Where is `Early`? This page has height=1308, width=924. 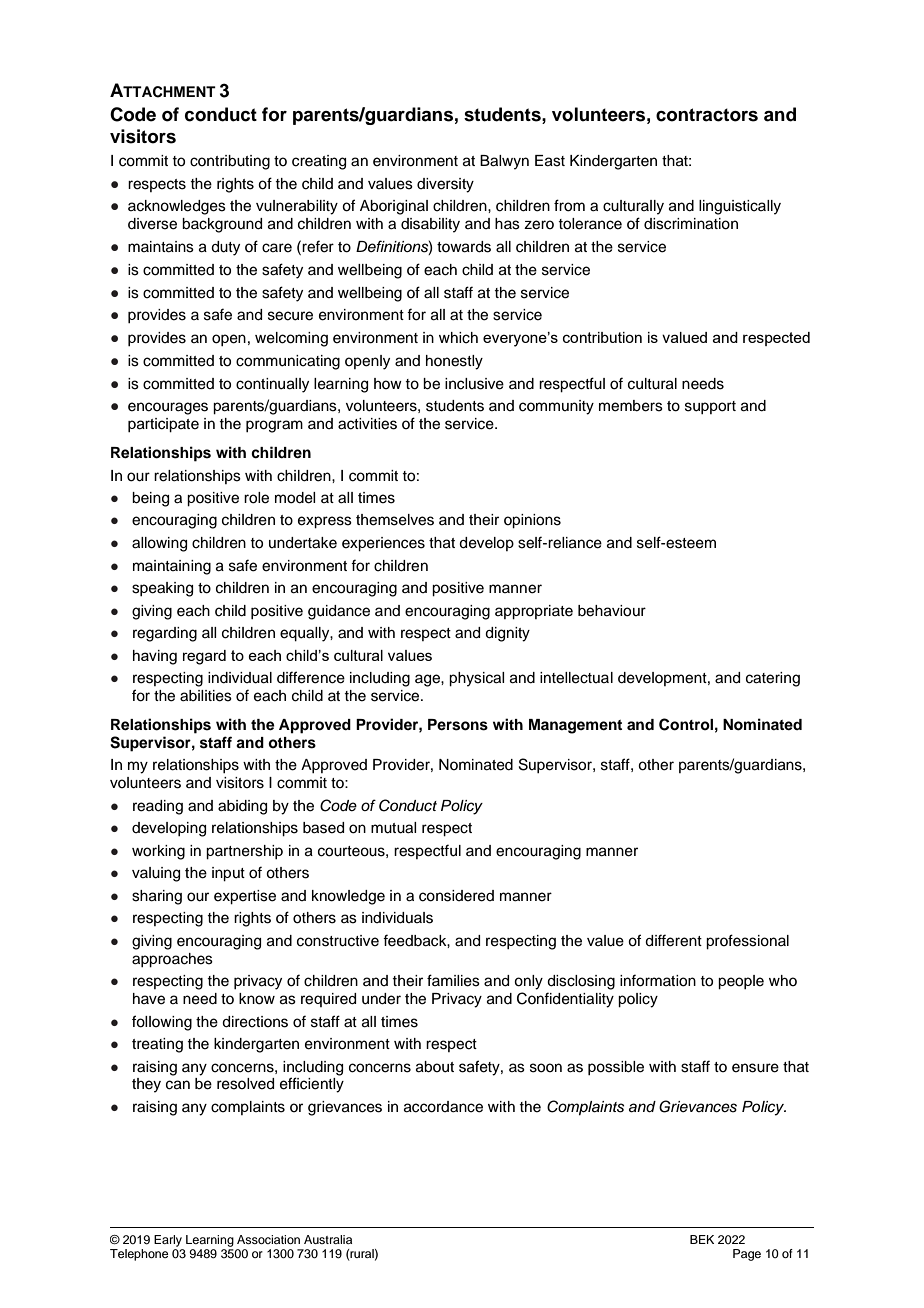 Early is located at coordinates (168, 1241).
